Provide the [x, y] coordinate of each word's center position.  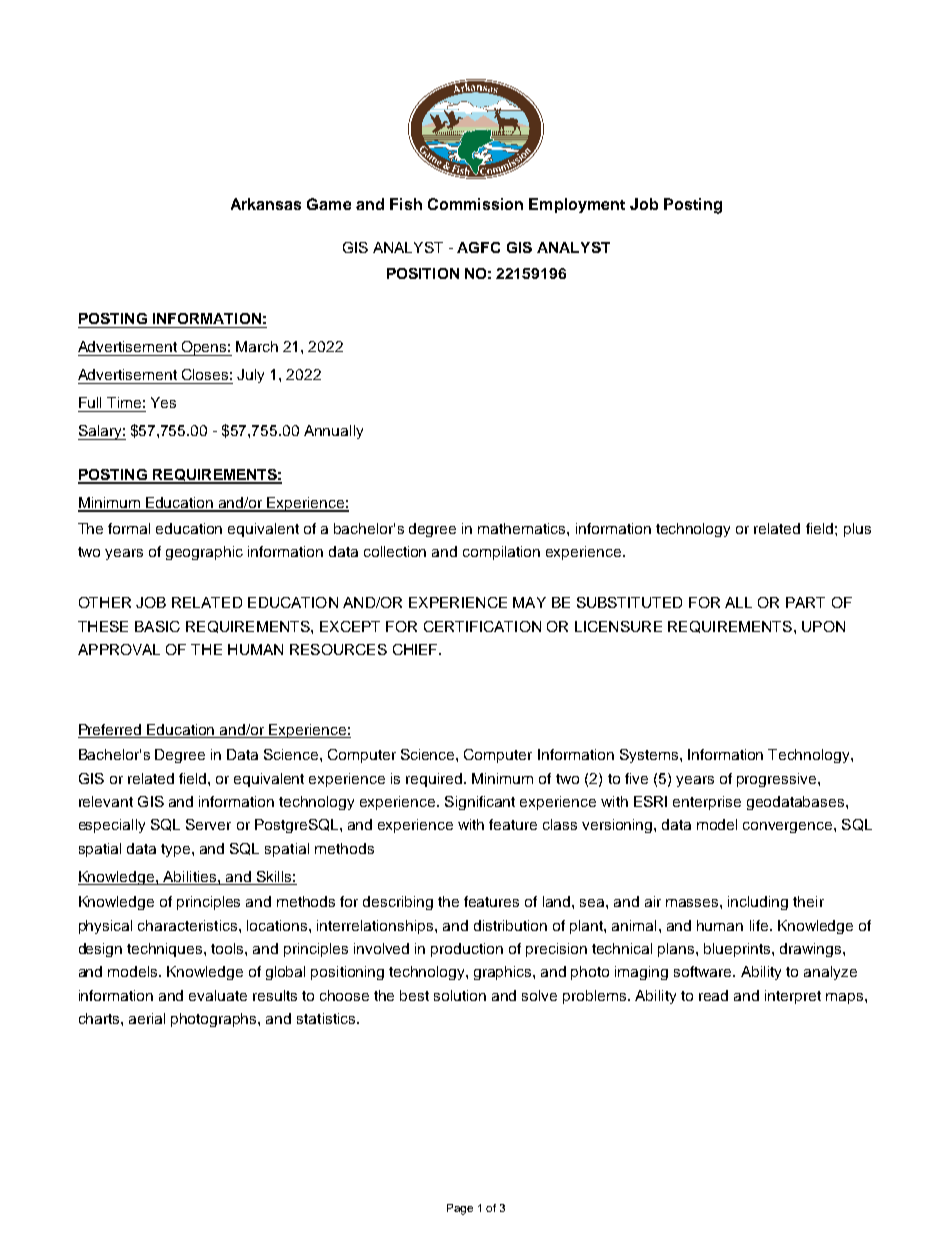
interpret [793, 997]
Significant [480, 803]
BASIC [157, 626]
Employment [577, 205]
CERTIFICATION [482, 626]
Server [208, 824]
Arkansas [266, 204]
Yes [163, 402]
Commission [475, 204]
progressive [778, 780]
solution [460, 995]
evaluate [218, 995]
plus [857, 530]
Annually [333, 432]
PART [805, 602]
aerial [147, 1018]
